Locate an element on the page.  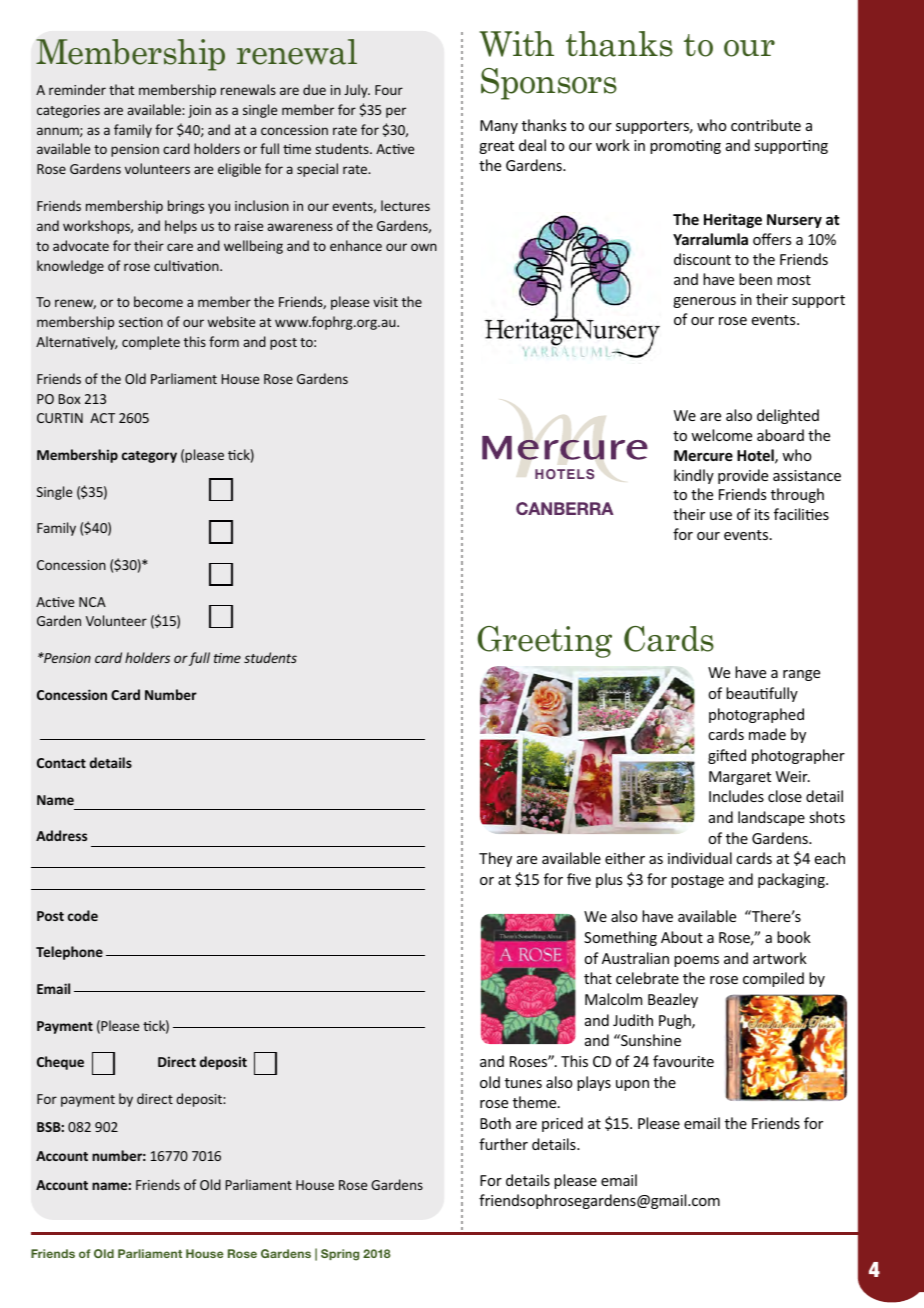
join is located at coordinates (199, 111).
